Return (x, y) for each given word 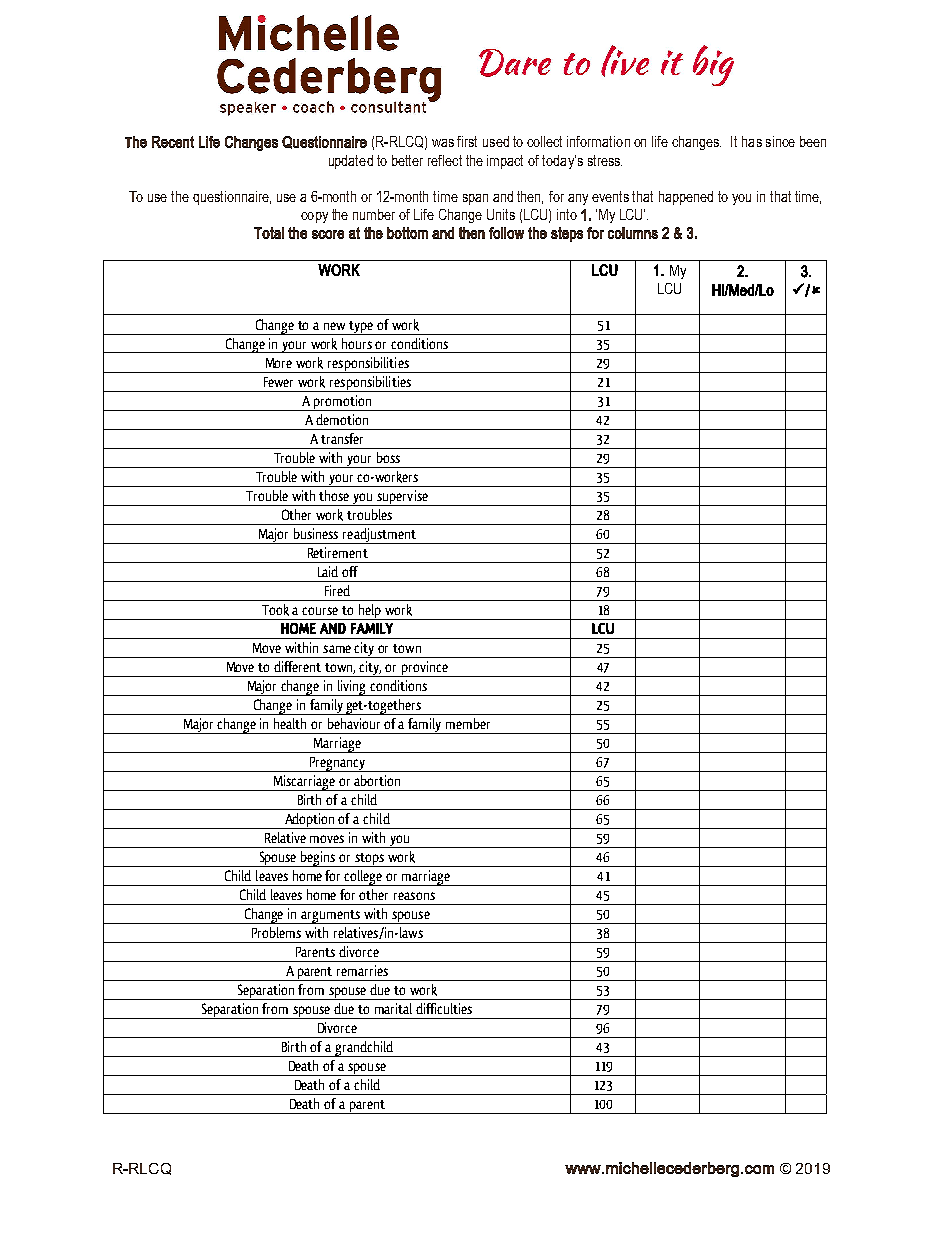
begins (318, 859)
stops (370, 860)
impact (505, 162)
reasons (414, 896)
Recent (173, 142)
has (752, 141)
